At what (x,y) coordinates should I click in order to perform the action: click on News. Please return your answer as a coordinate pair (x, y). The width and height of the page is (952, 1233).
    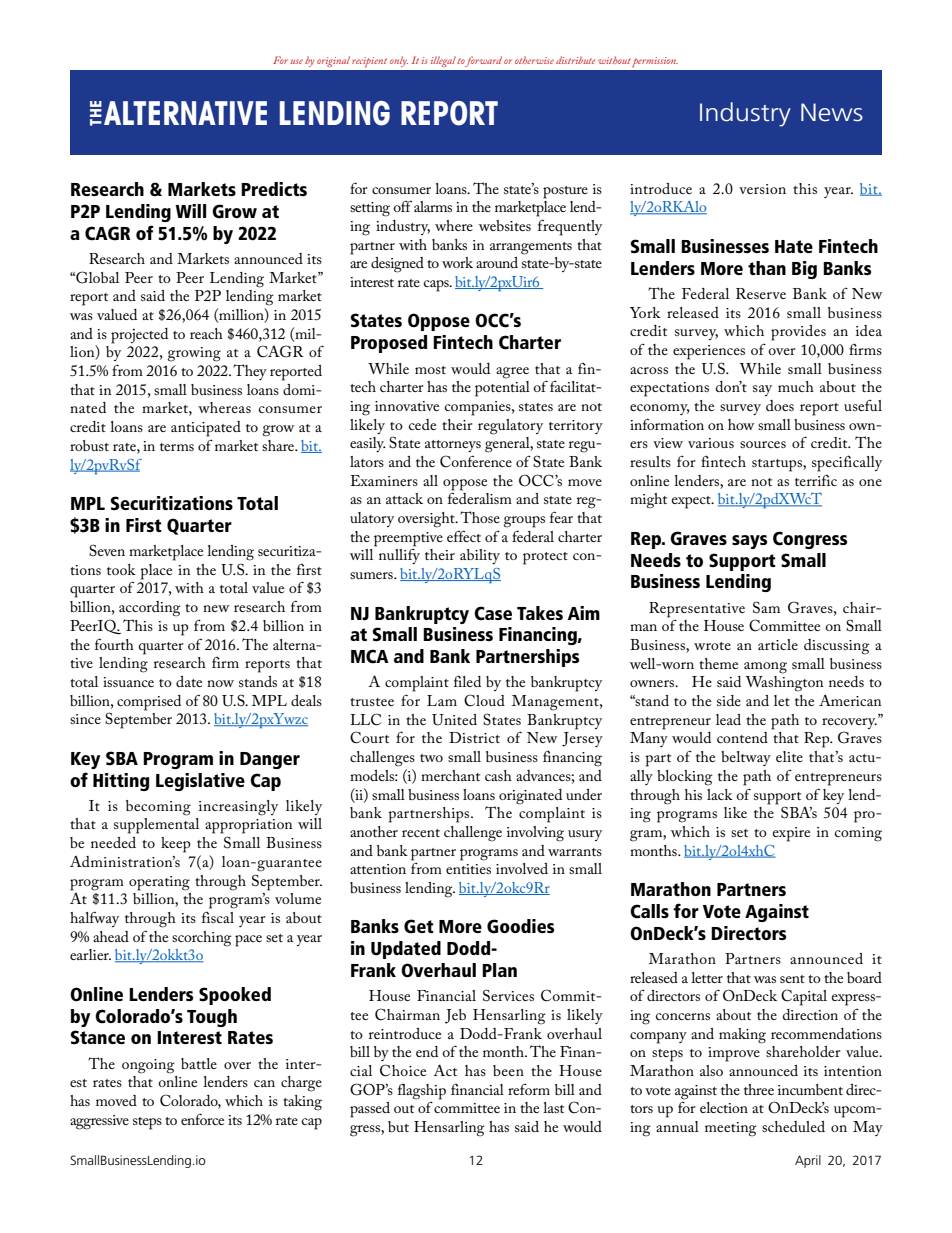
    Looking at the image, I should click on (832, 112).
